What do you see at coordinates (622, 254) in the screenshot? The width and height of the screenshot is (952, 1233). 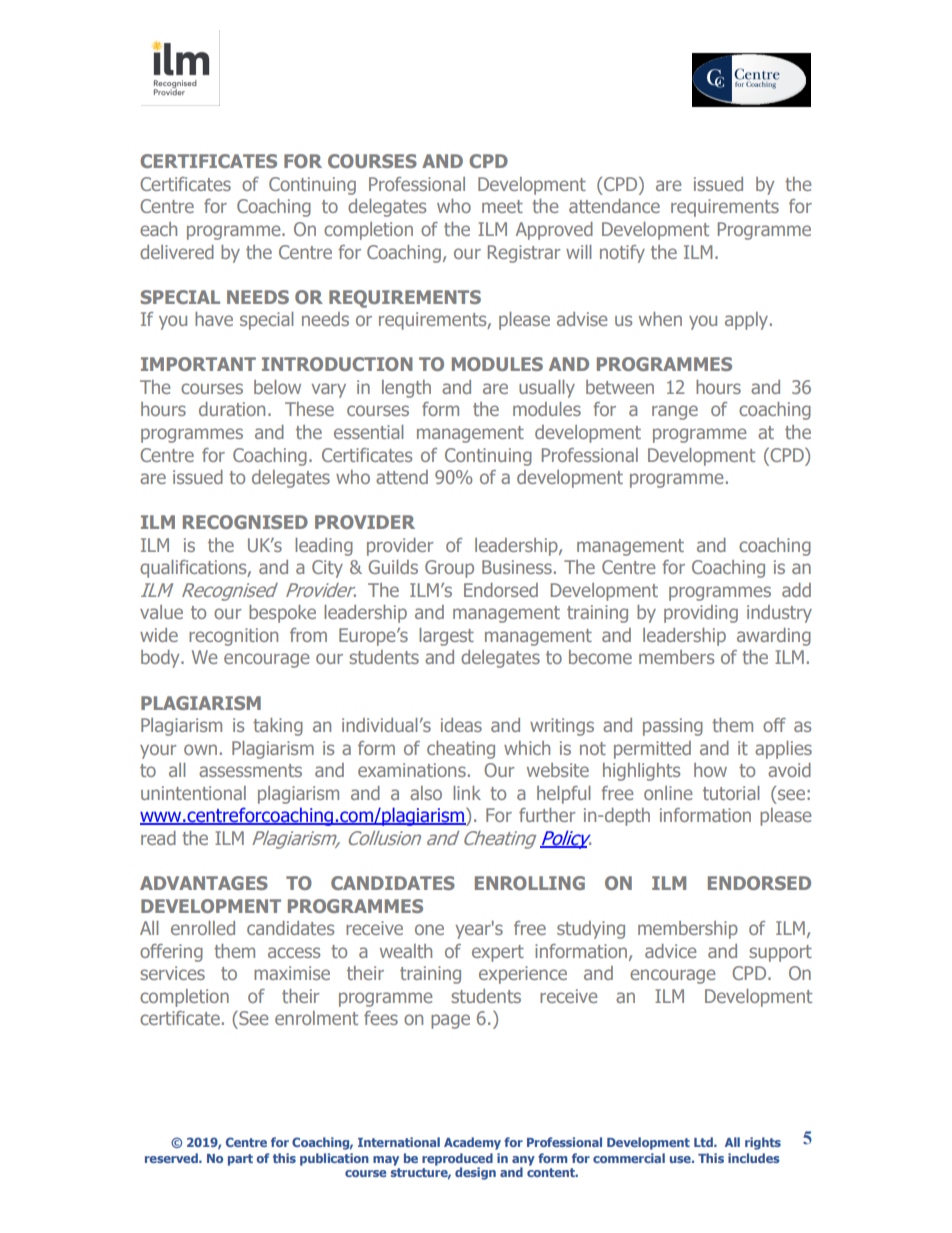 I see `notify` at bounding box center [622, 254].
